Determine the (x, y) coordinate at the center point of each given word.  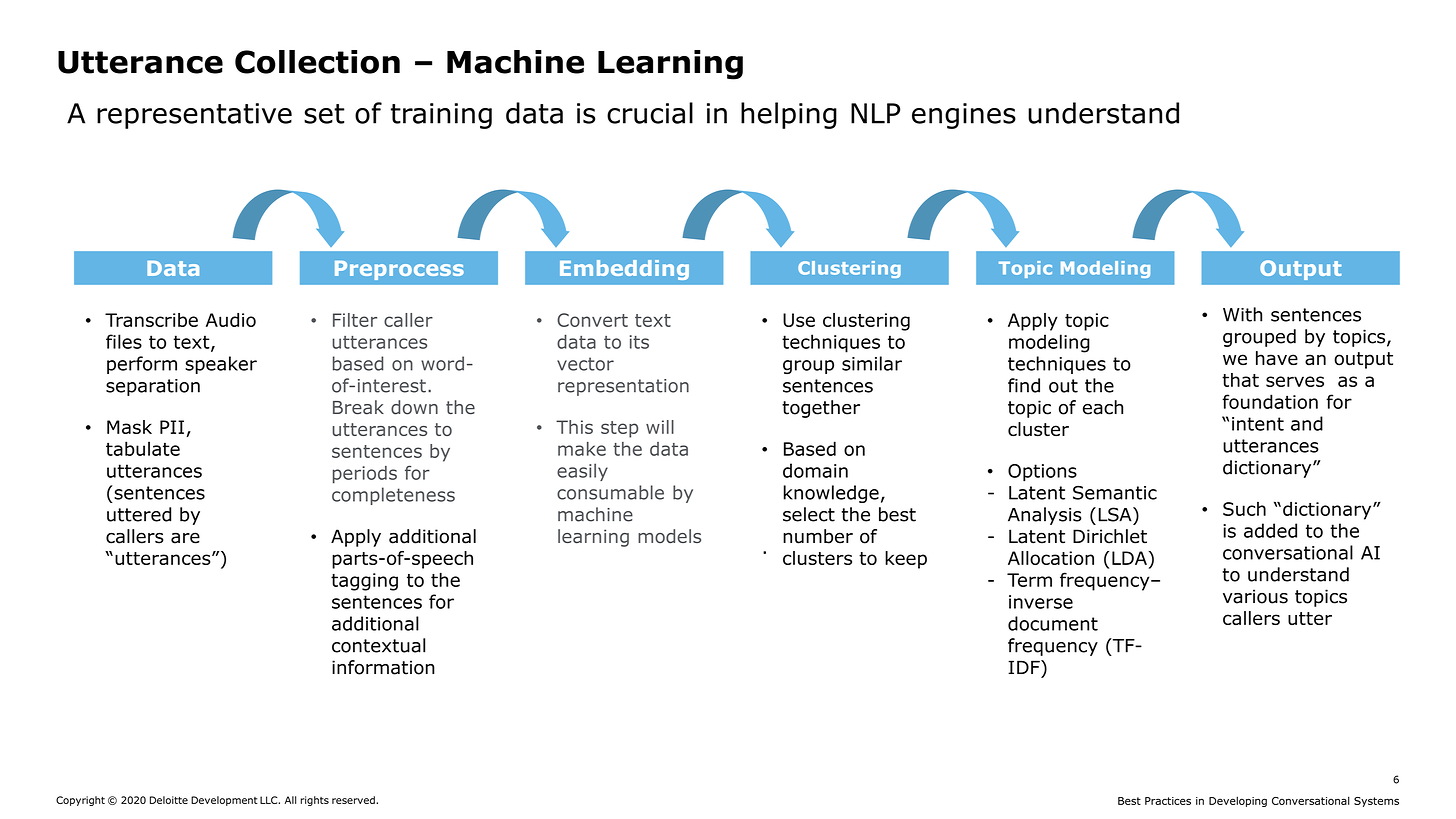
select (809, 514)
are (185, 538)
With (1242, 314)
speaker (221, 365)
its (639, 342)
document (1053, 623)
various (1255, 596)
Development (224, 801)
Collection (317, 62)
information (383, 667)
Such (1244, 509)
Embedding (624, 270)
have (1277, 358)
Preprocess (399, 270)
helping (789, 115)
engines (964, 116)
